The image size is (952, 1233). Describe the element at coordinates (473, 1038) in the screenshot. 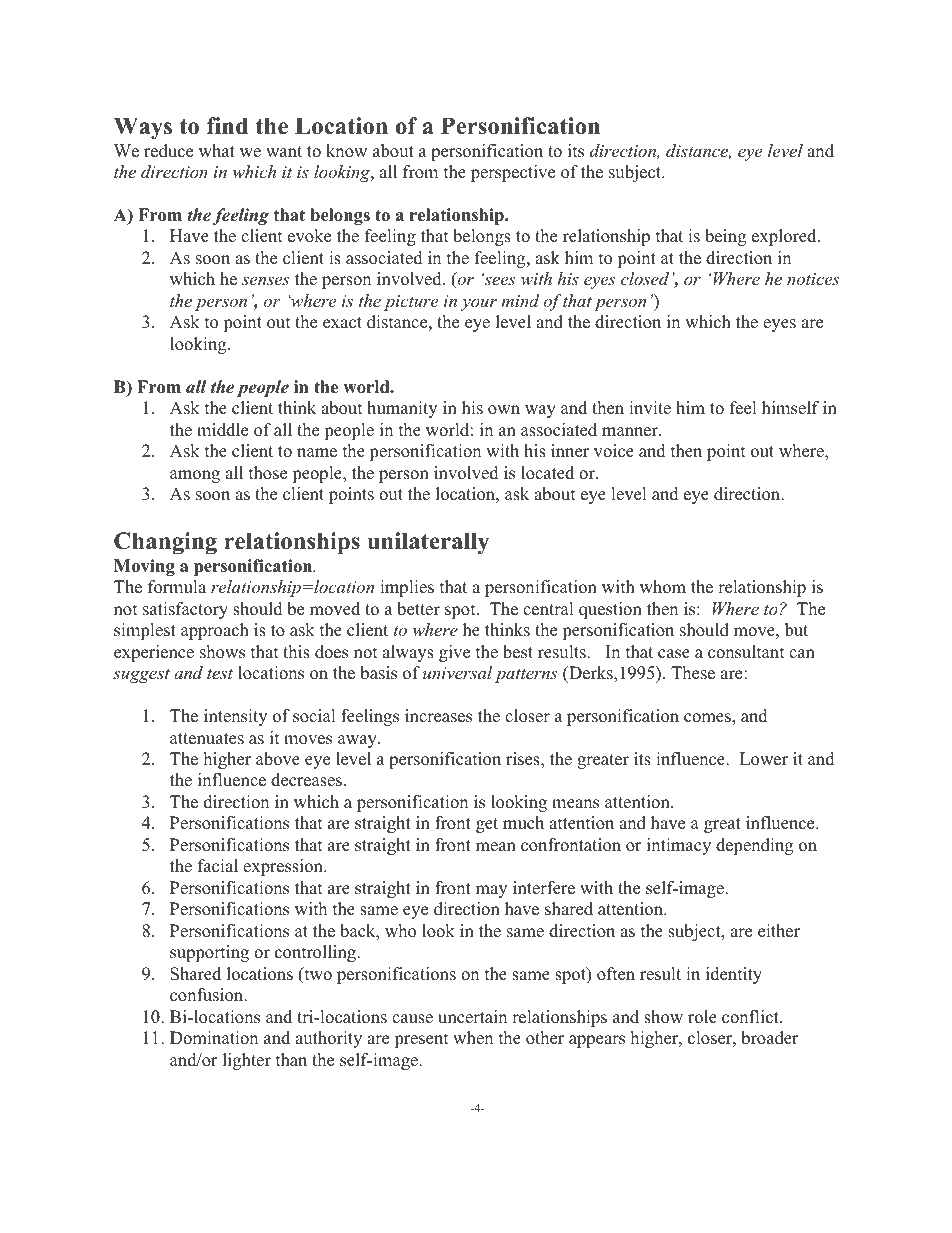

I see `when` at that location.
